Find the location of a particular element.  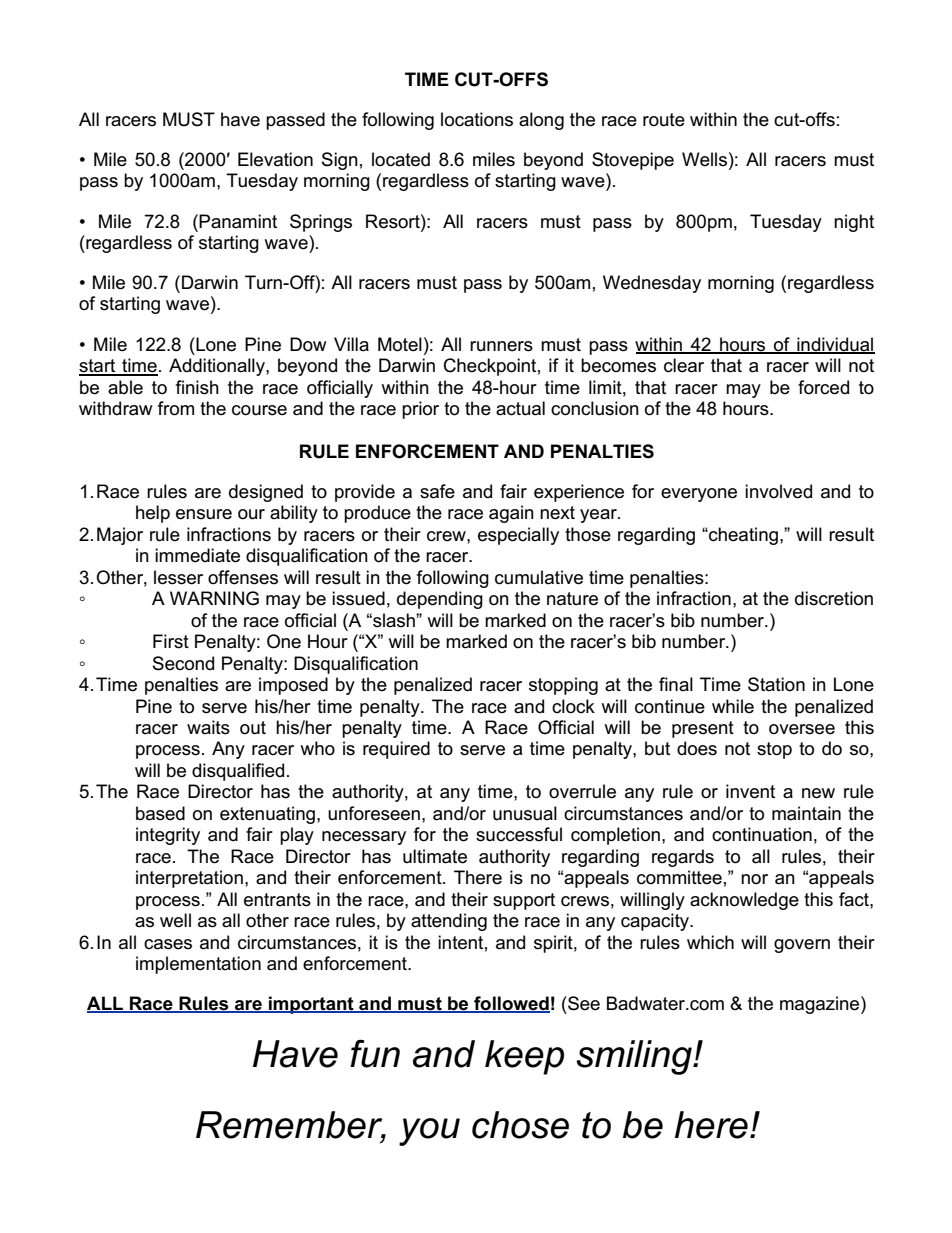

involved is located at coordinates (778, 491).
